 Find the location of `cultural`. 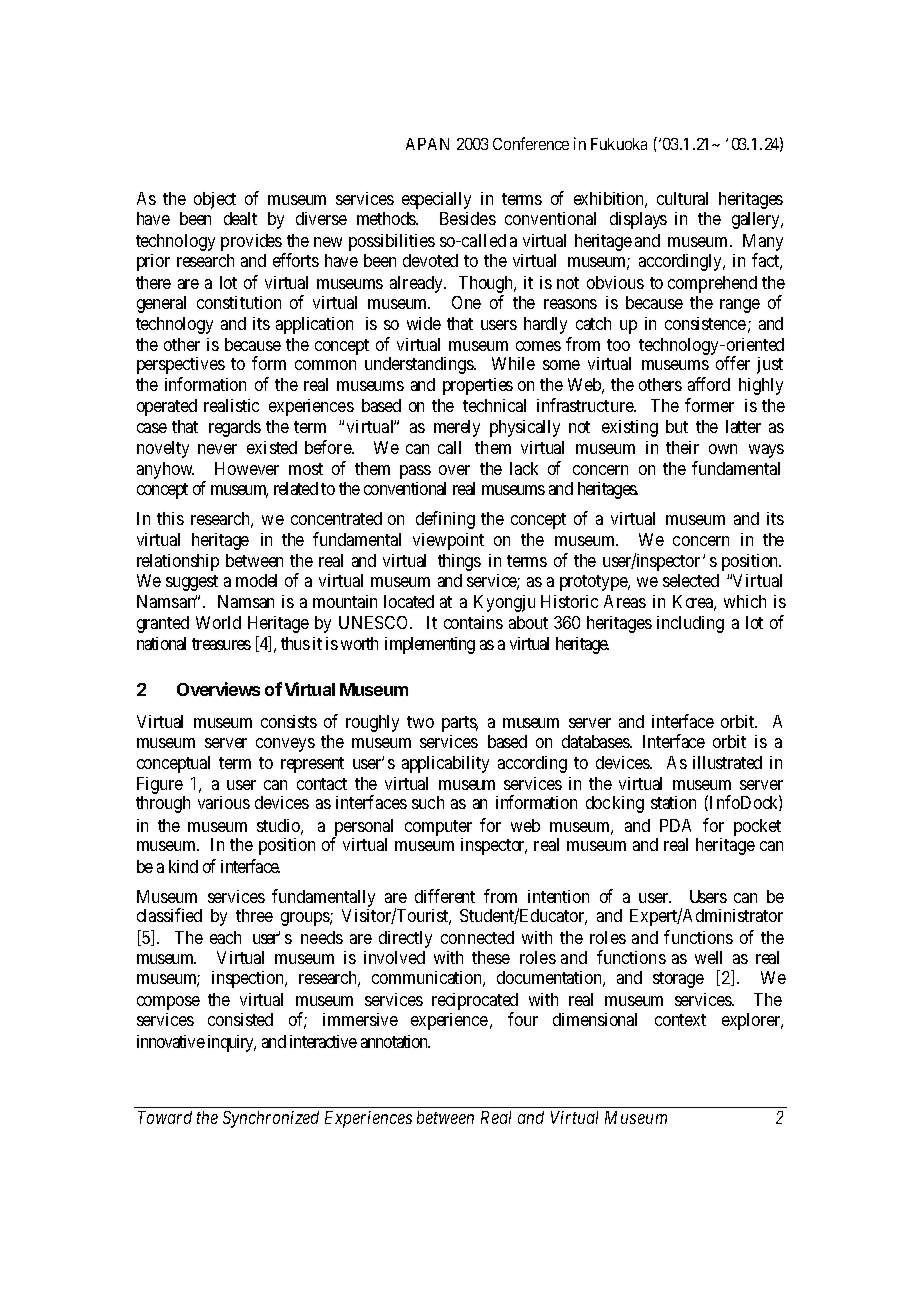

cultural is located at coordinates (682, 198).
